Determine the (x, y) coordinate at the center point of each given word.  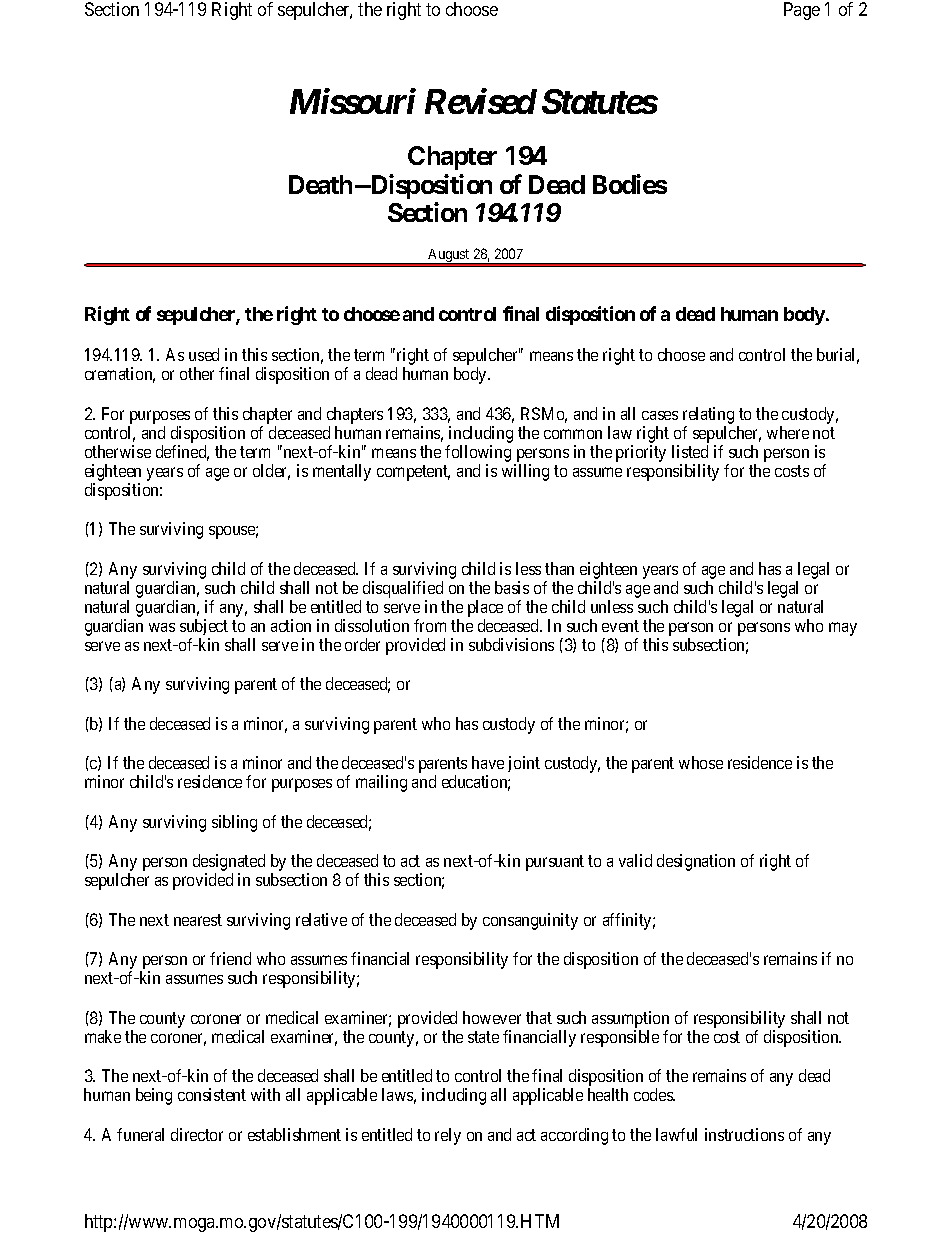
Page (802, 11)
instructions (744, 1134)
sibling (234, 823)
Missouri (353, 101)
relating (708, 415)
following (478, 453)
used (204, 354)
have (488, 762)
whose (701, 762)
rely (448, 1136)
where (788, 432)
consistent (212, 1094)
